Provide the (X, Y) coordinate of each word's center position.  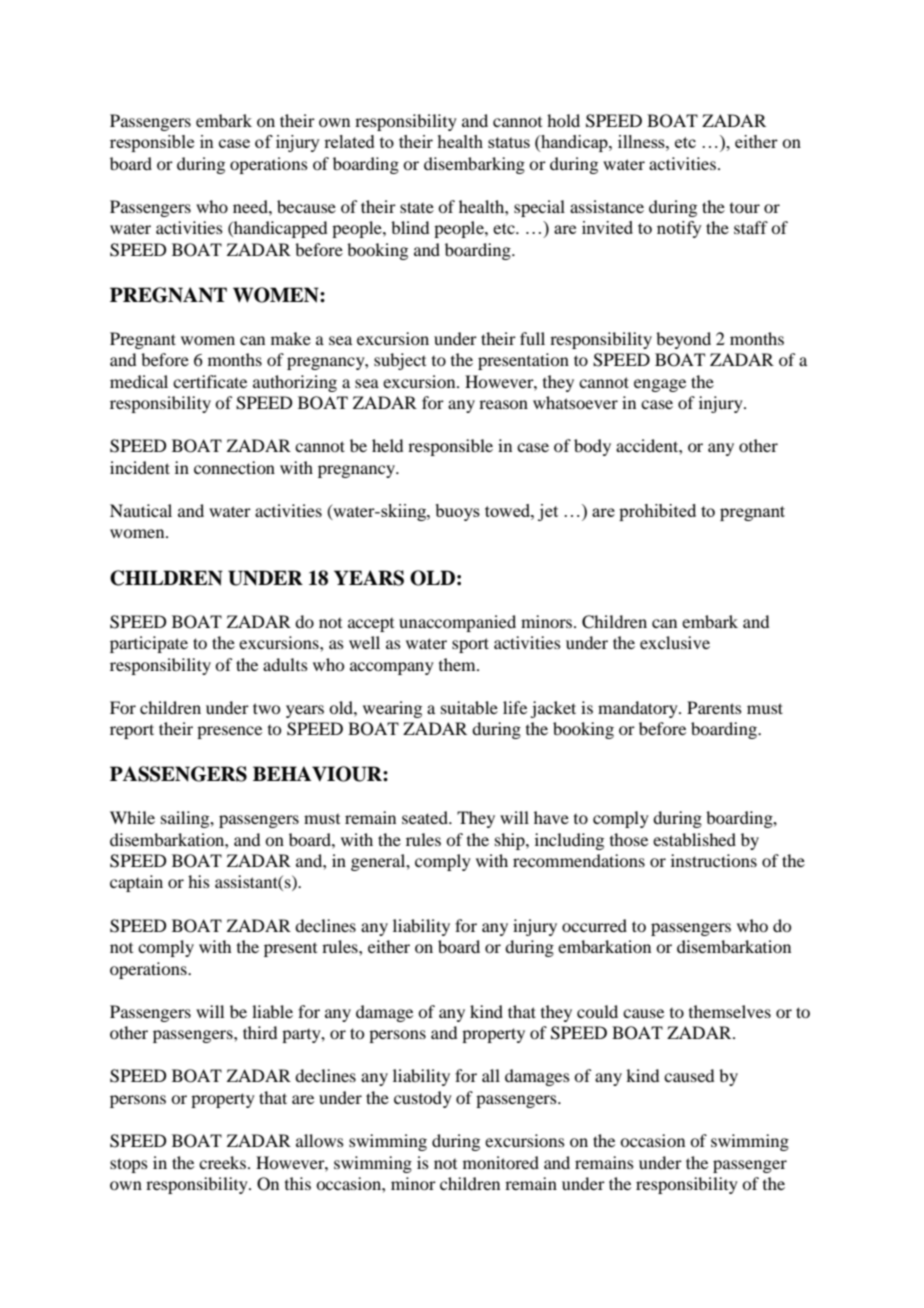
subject (400, 361)
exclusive (675, 642)
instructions (714, 860)
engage (660, 385)
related (349, 141)
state (417, 207)
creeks (222, 1162)
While (132, 817)
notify (679, 229)
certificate (210, 381)
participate (149, 644)
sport (470, 645)
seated (426, 817)
